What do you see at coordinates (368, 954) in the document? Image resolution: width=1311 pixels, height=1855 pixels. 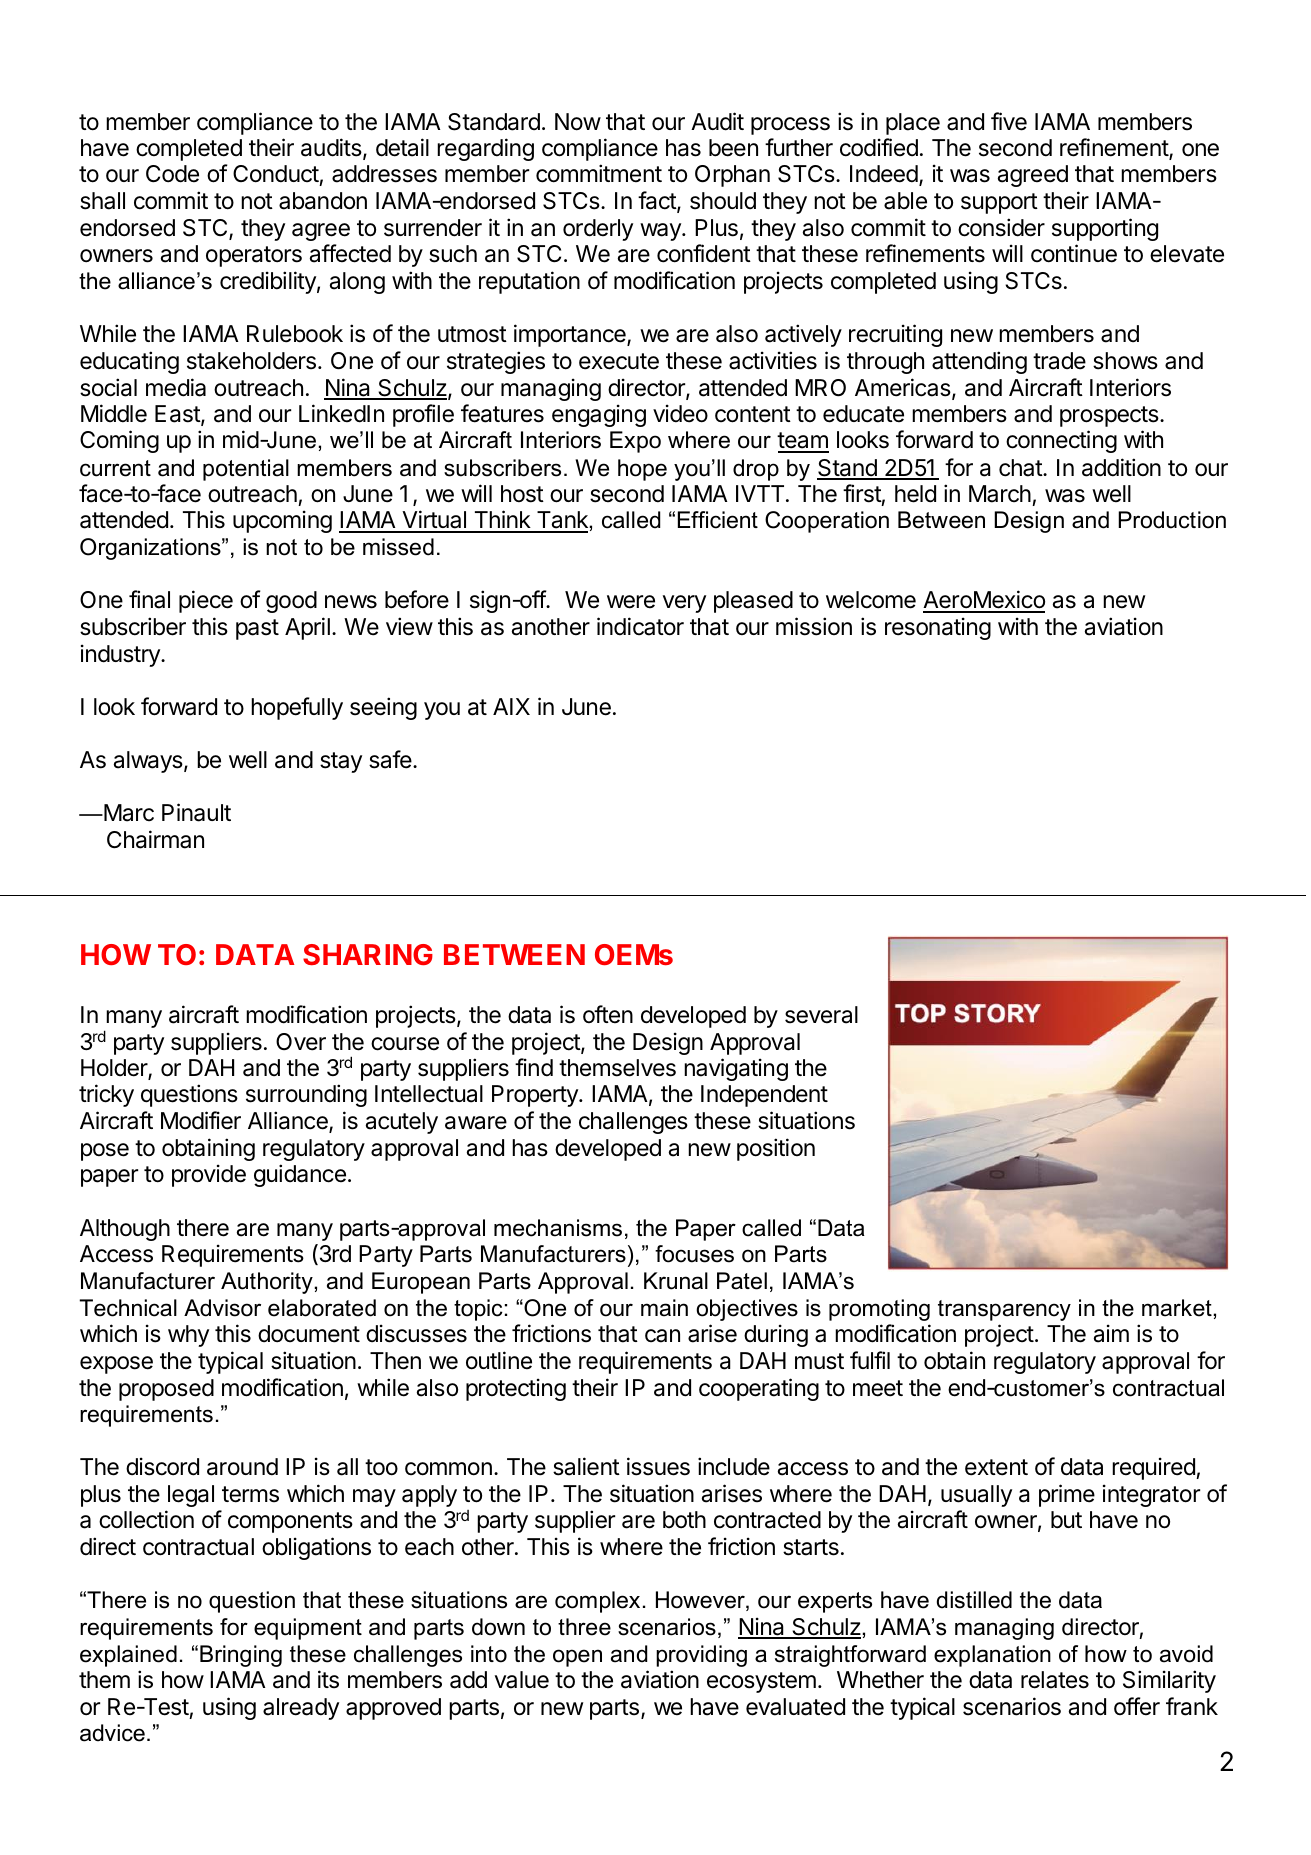 I see `SHARING` at bounding box center [368, 954].
